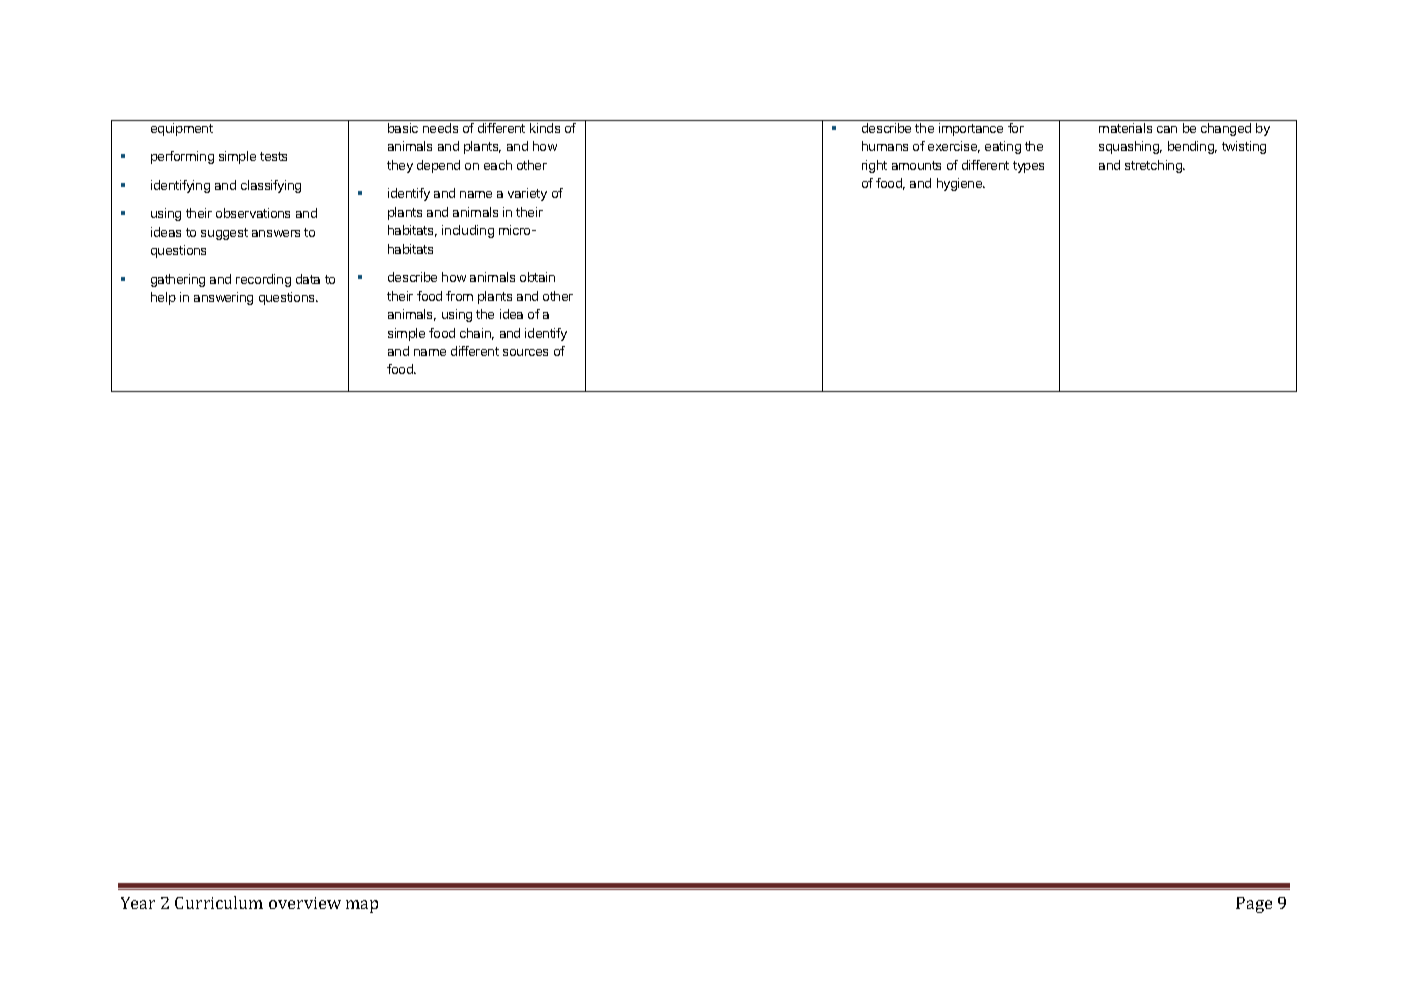 The height and width of the document is (995, 1408). Describe the element at coordinates (219, 902) in the document. I see `Curriculum` at that location.
